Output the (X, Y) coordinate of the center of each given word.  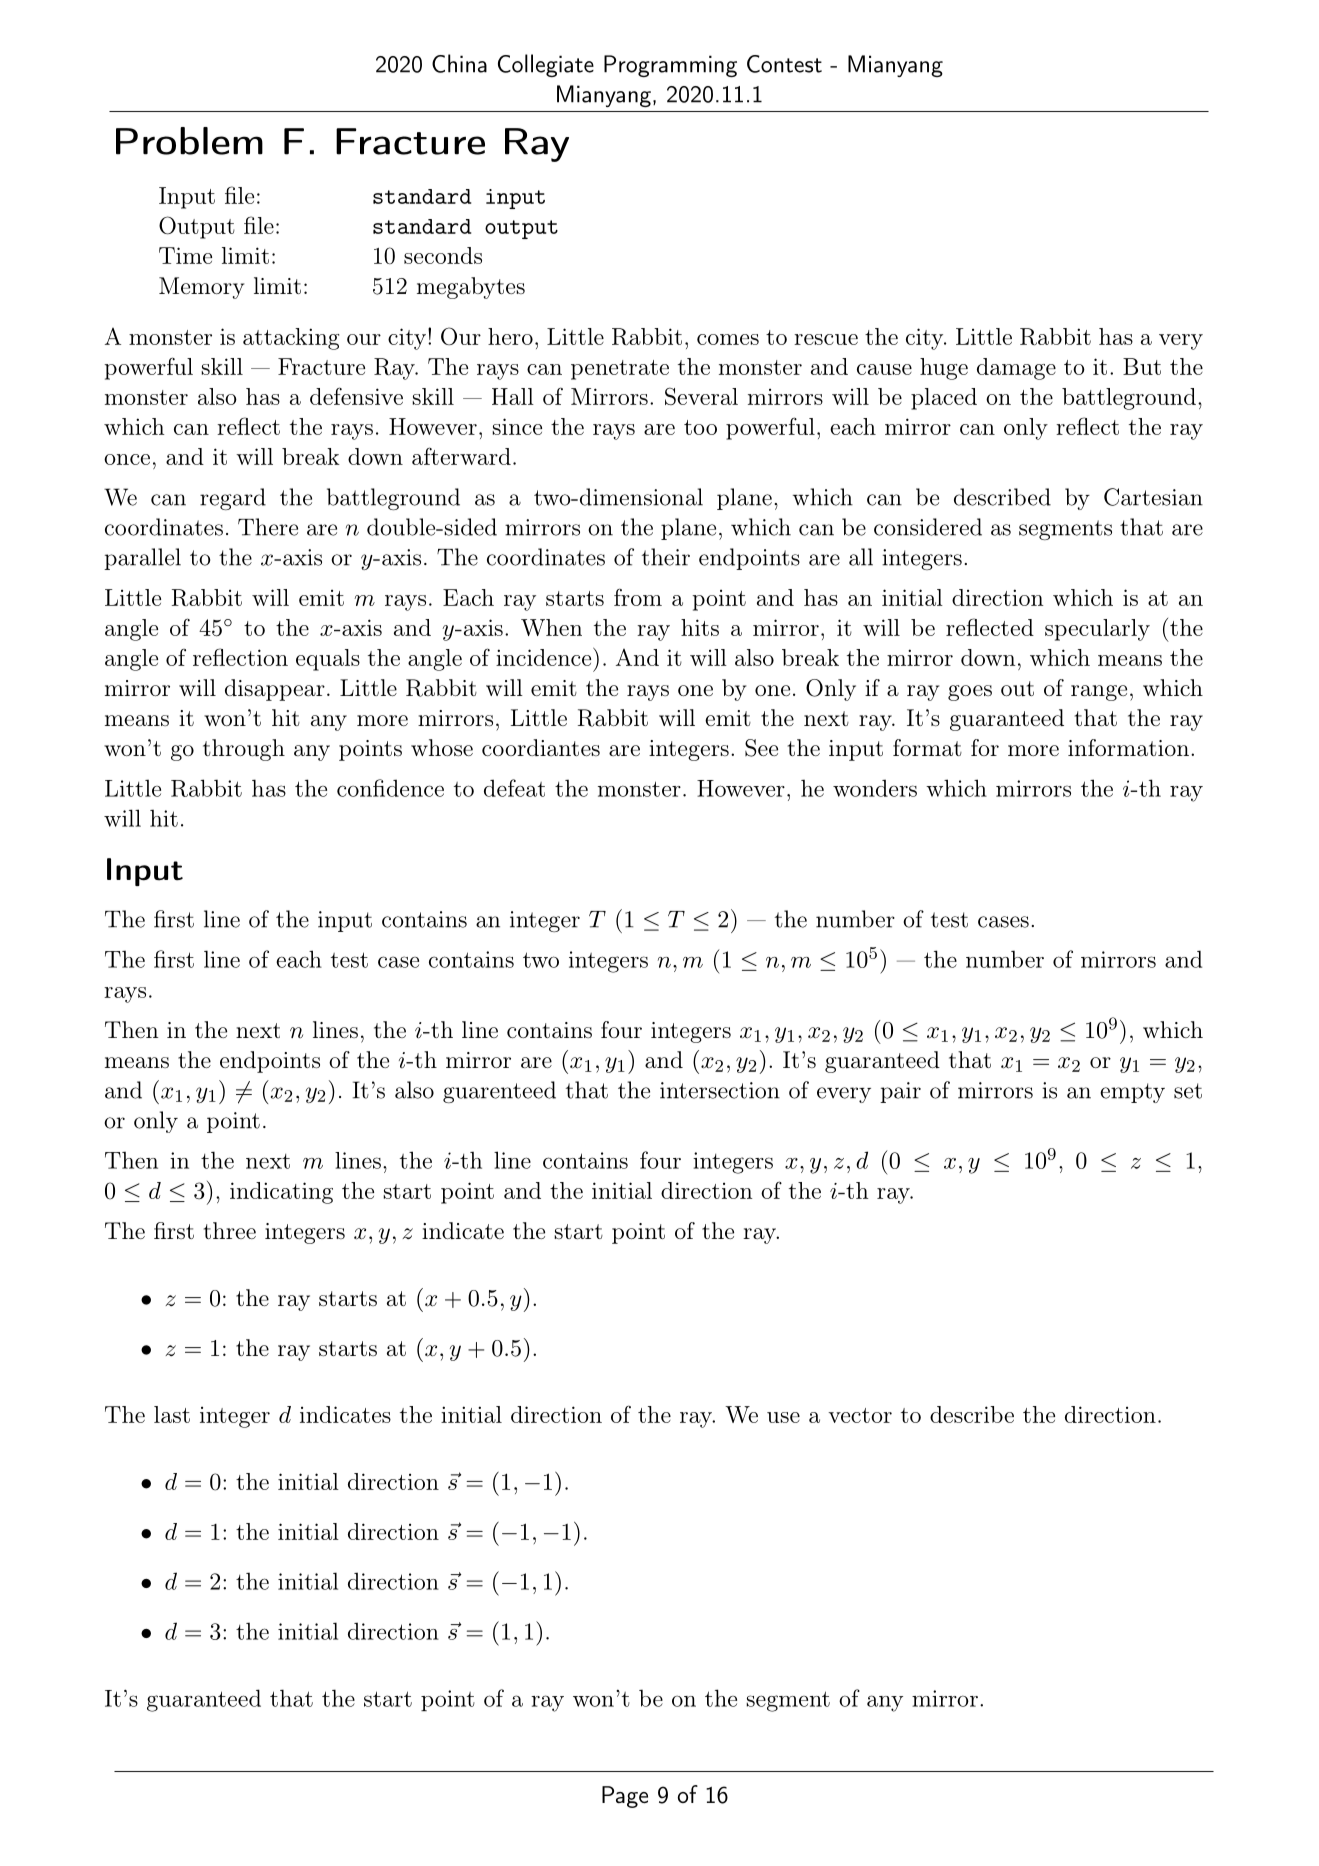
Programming (670, 66)
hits (700, 627)
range (1099, 693)
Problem (189, 141)
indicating (281, 1193)
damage (1016, 369)
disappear (275, 690)
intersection (720, 1090)
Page (625, 1797)
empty (1132, 1093)
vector (860, 1415)
